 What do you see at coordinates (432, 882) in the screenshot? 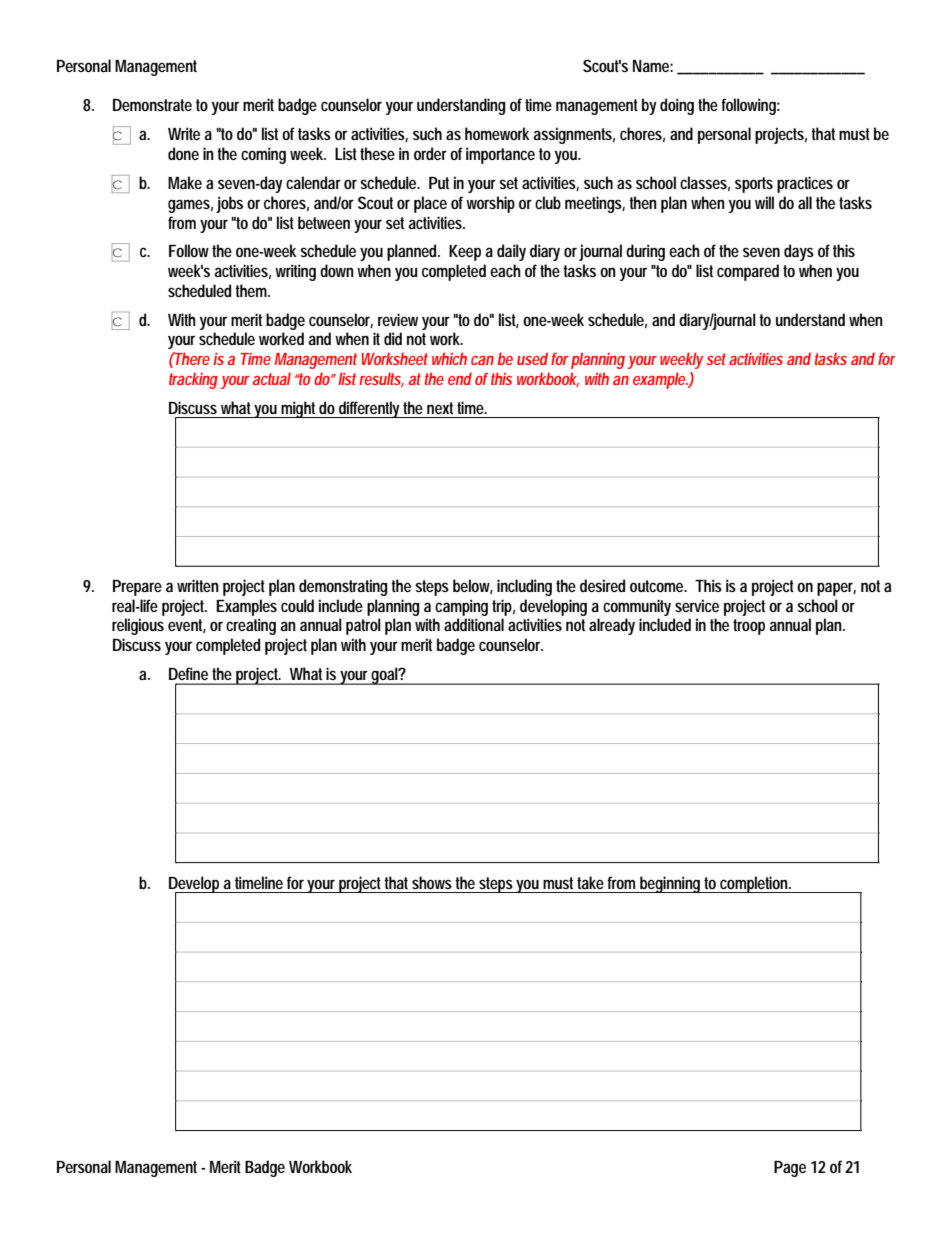
I see `shows` at bounding box center [432, 882].
